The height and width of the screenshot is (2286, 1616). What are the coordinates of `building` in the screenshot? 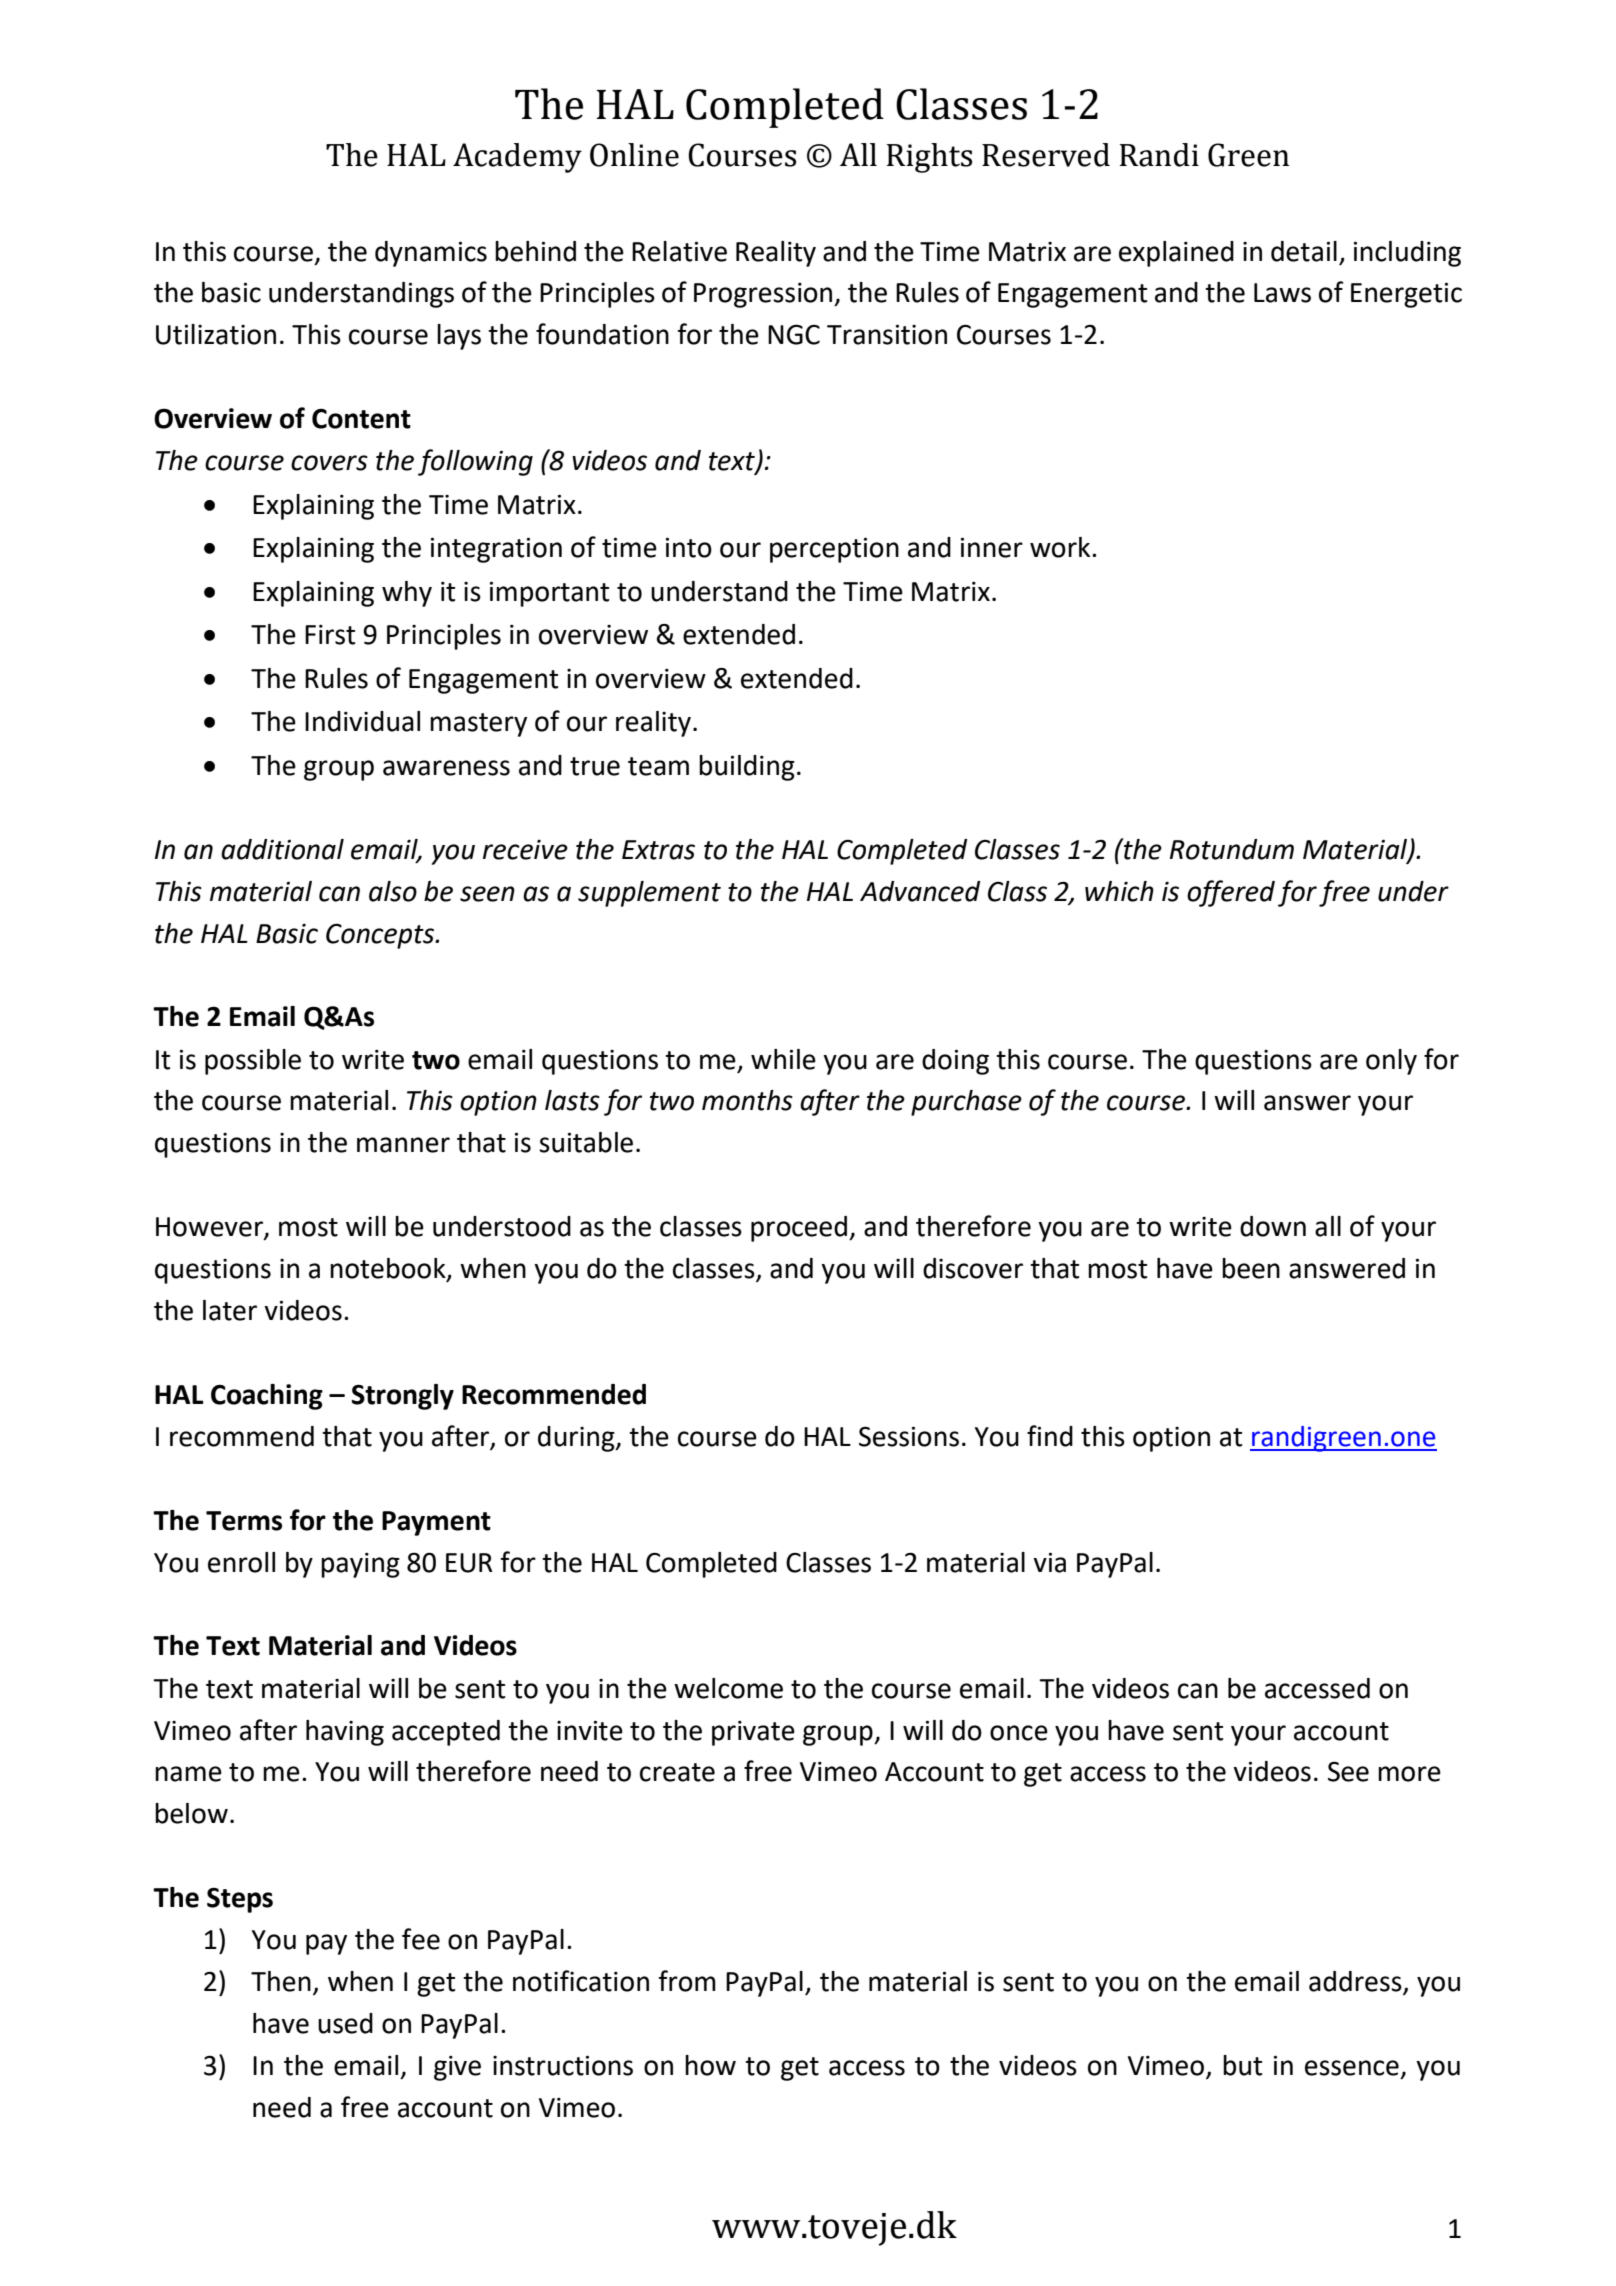 It's located at (747, 768).
